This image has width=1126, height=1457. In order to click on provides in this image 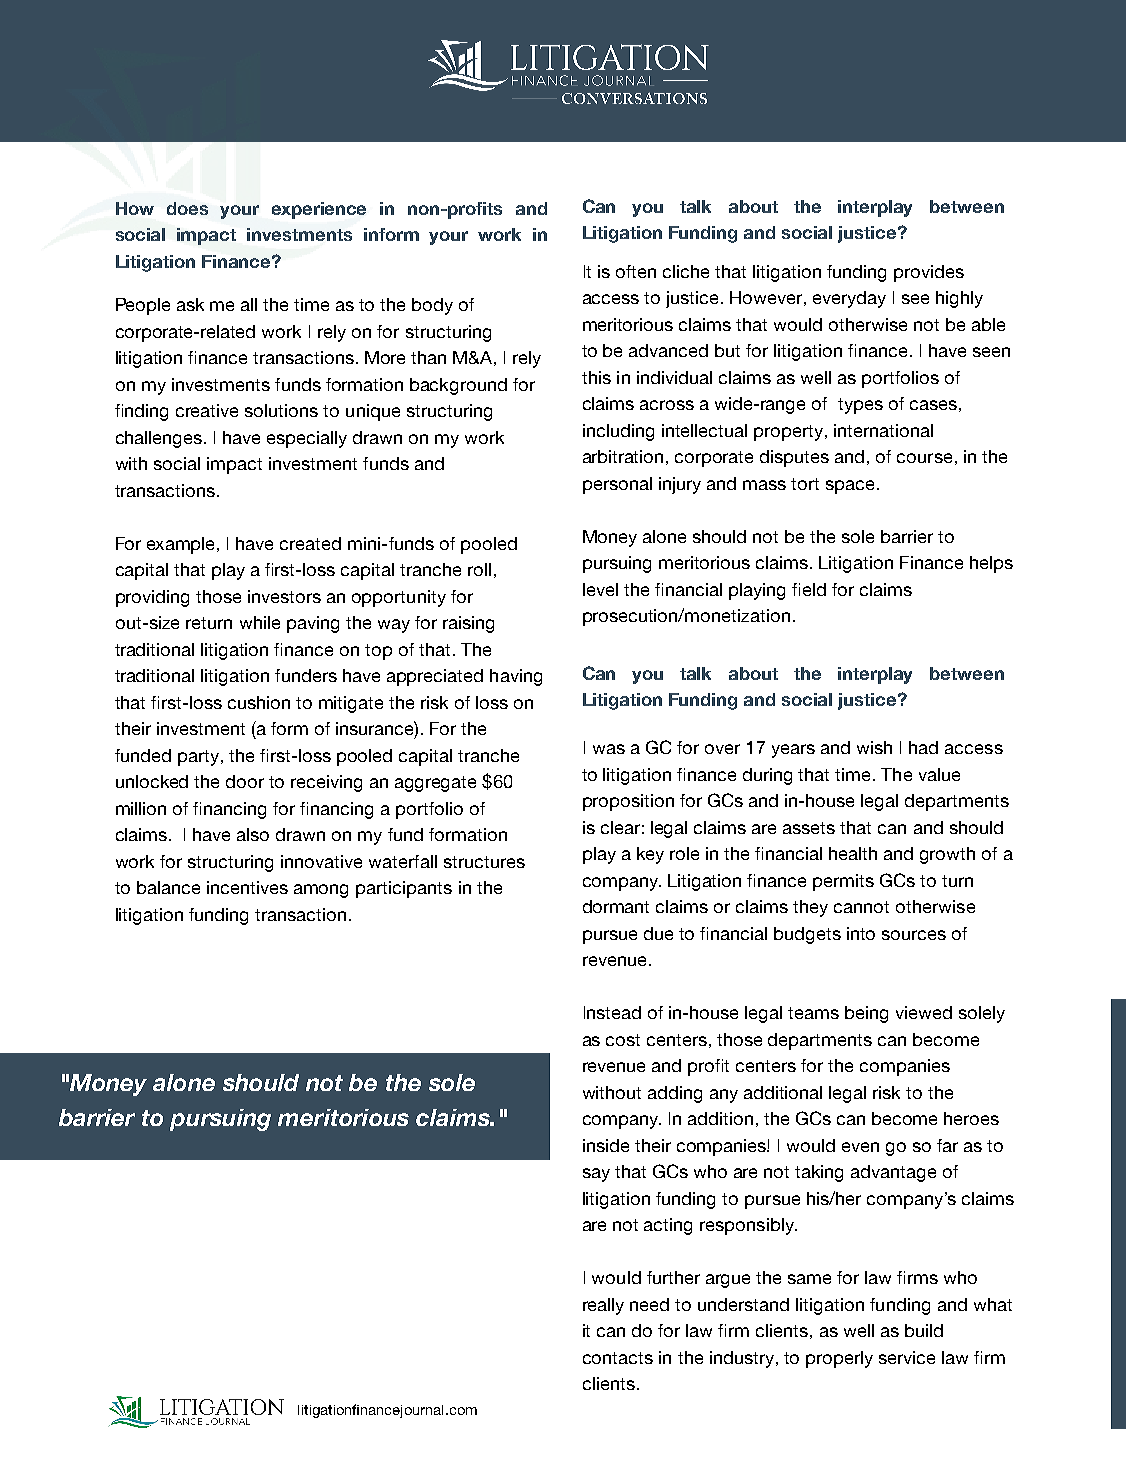, I will do `click(929, 273)`.
